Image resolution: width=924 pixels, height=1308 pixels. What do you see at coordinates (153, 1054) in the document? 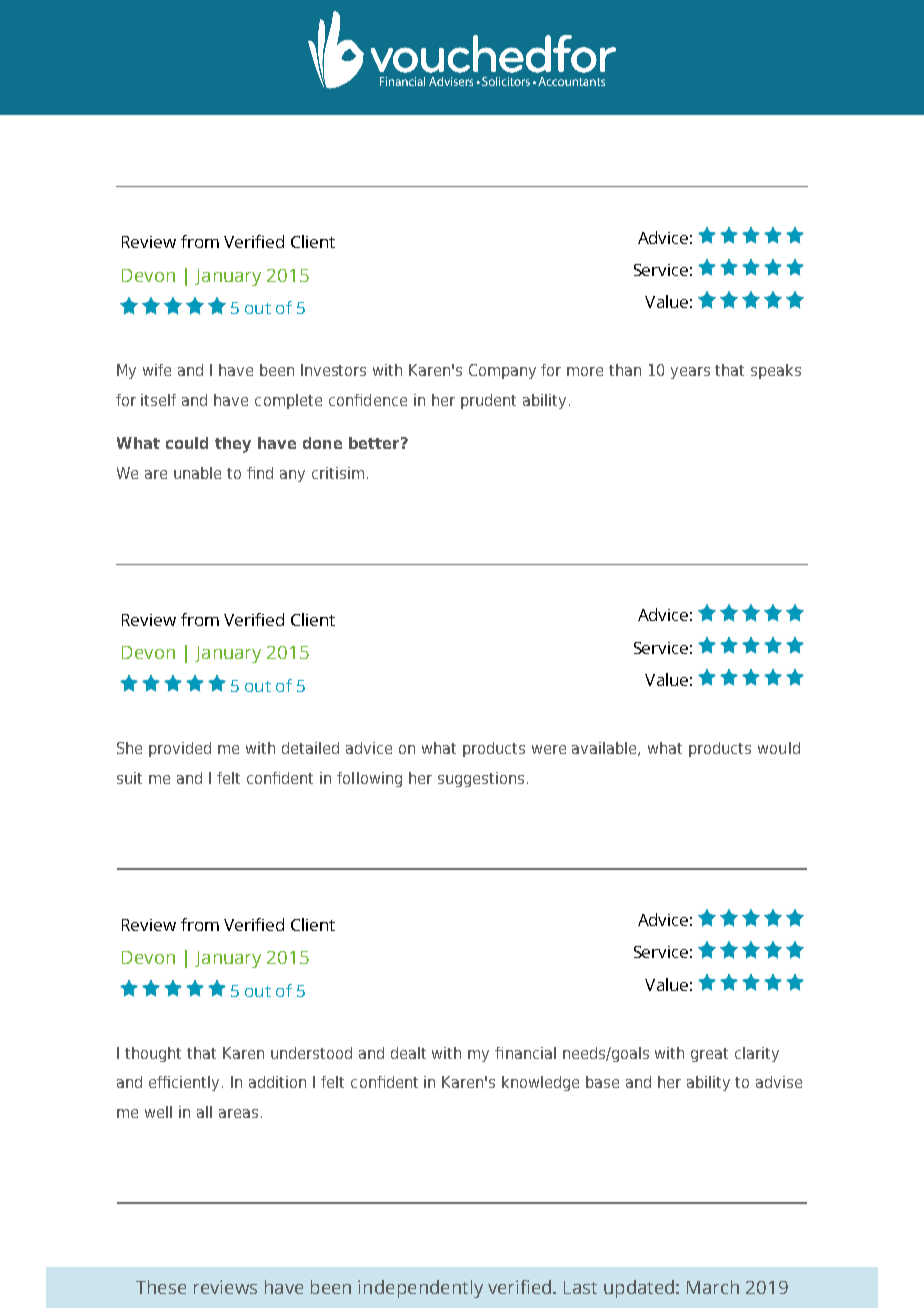
I see `thought` at bounding box center [153, 1054].
